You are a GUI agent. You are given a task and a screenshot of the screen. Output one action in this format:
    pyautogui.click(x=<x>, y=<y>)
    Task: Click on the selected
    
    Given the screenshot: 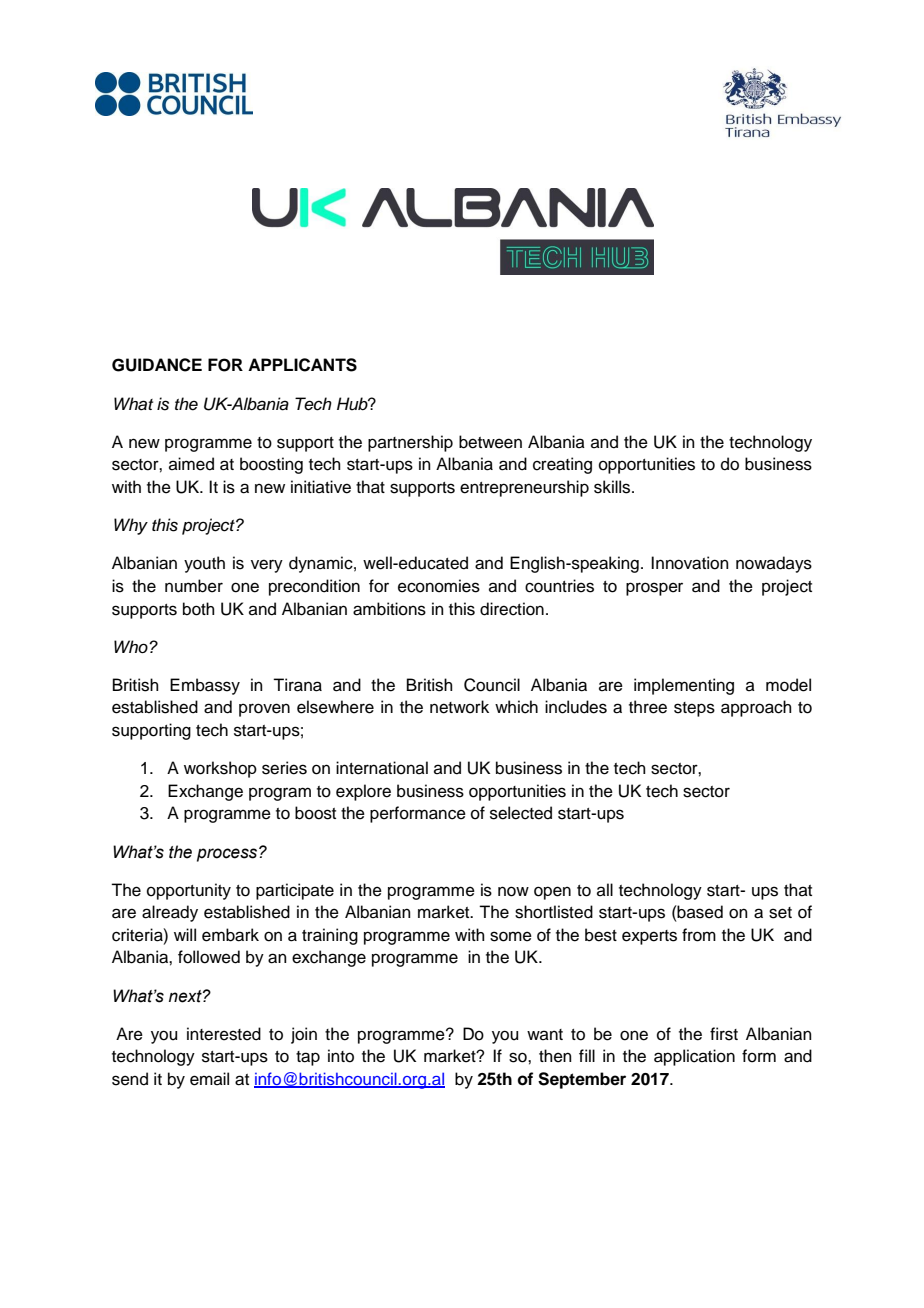 What is the action you would take?
    pyautogui.click(x=521, y=813)
